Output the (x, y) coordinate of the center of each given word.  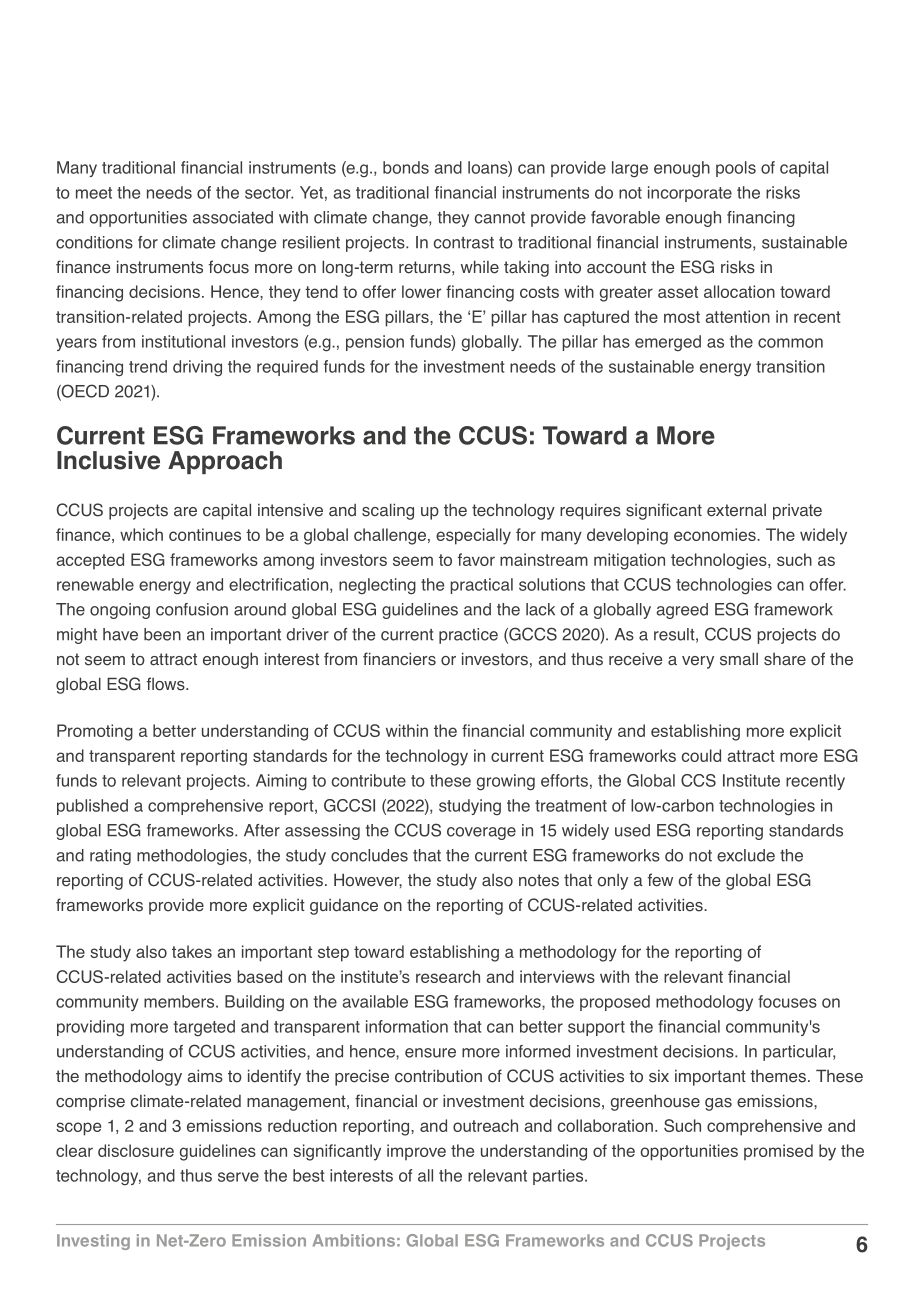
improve (416, 1152)
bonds (406, 167)
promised (778, 1152)
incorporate (690, 194)
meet (94, 193)
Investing (93, 1242)
